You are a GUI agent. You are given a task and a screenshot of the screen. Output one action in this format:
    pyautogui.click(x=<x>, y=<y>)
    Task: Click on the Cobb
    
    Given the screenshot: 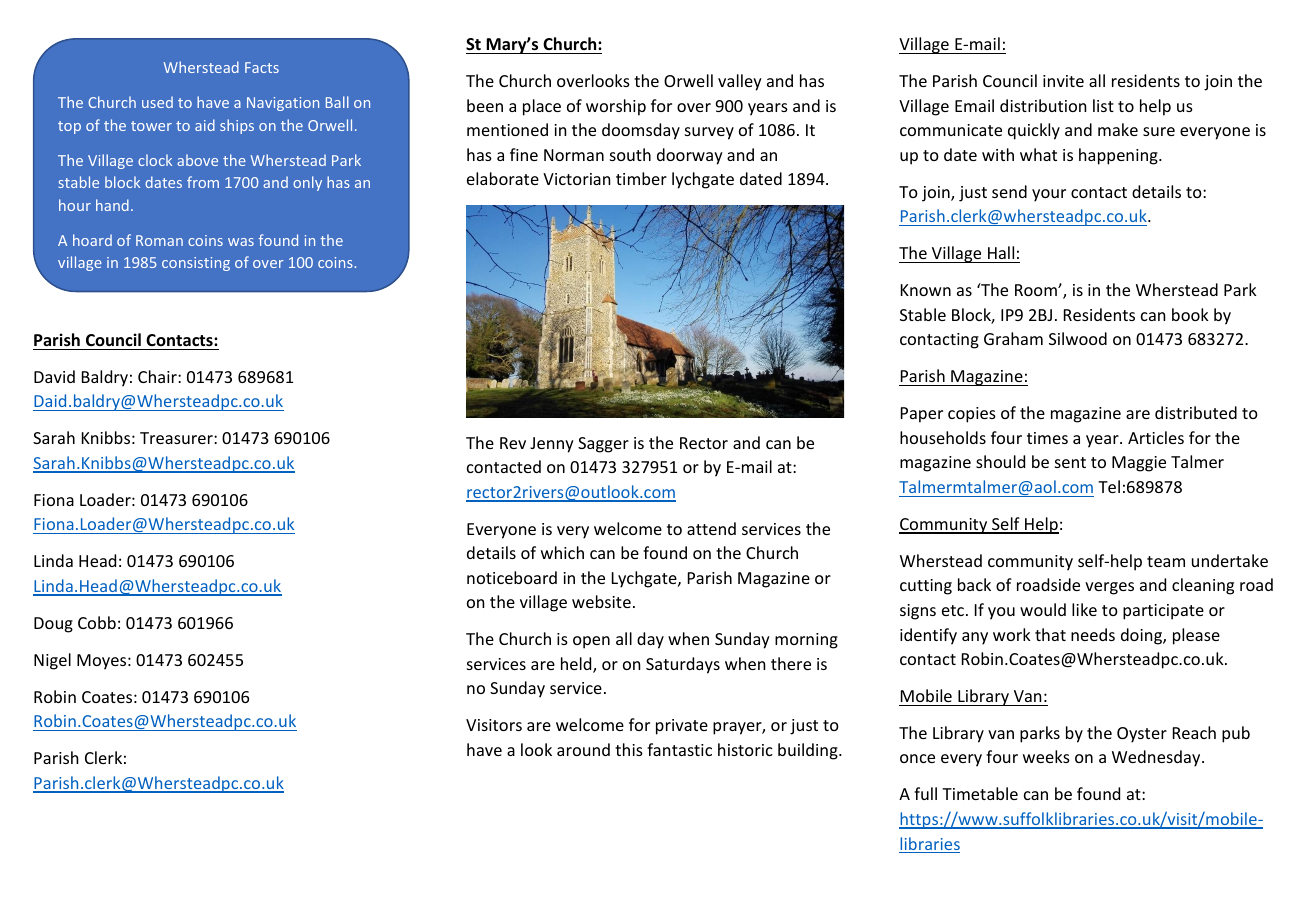 What is the action you would take?
    pyautogui.click(x=97, y=622)
